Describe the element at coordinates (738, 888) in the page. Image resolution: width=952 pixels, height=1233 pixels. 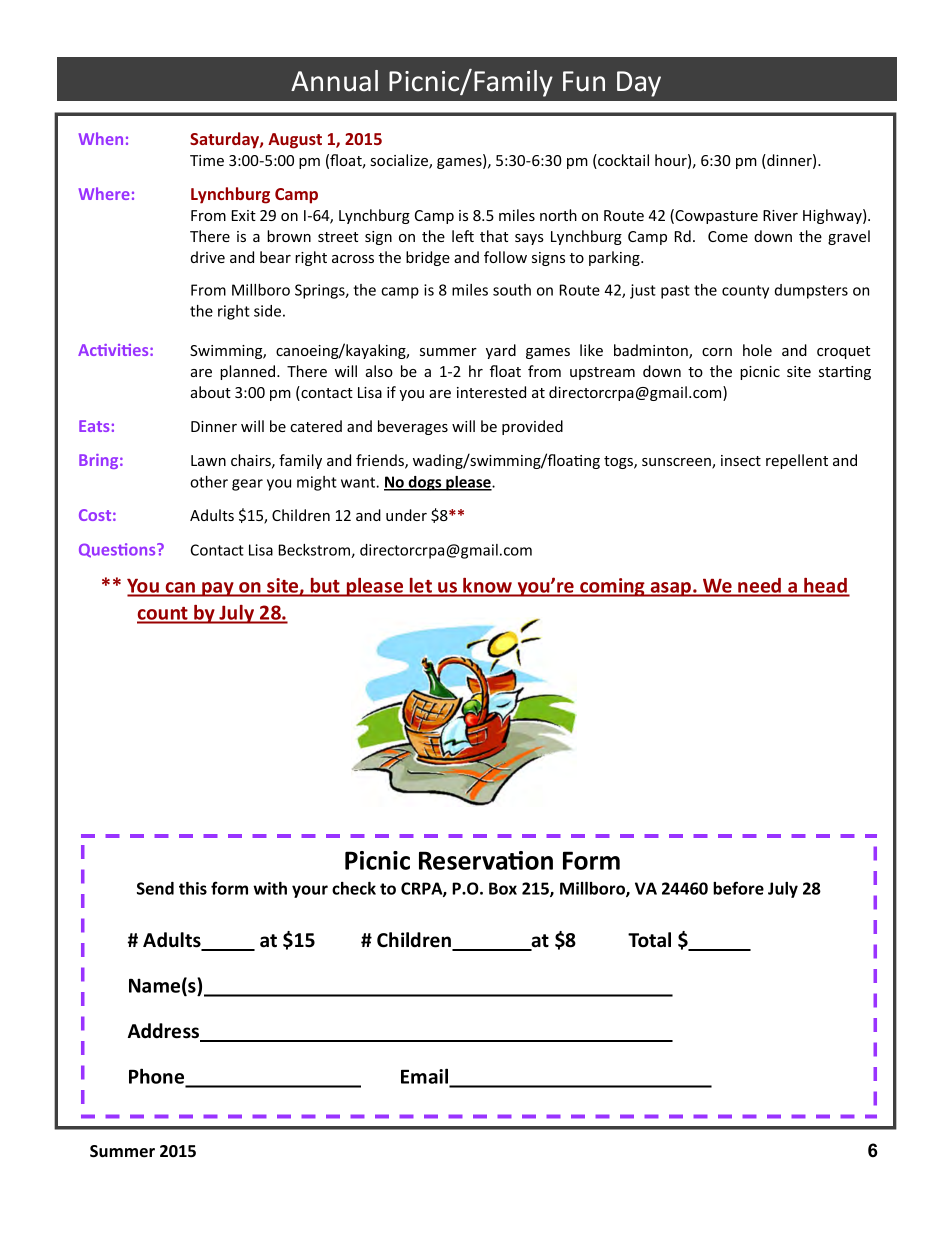
I see `before` at that location.
